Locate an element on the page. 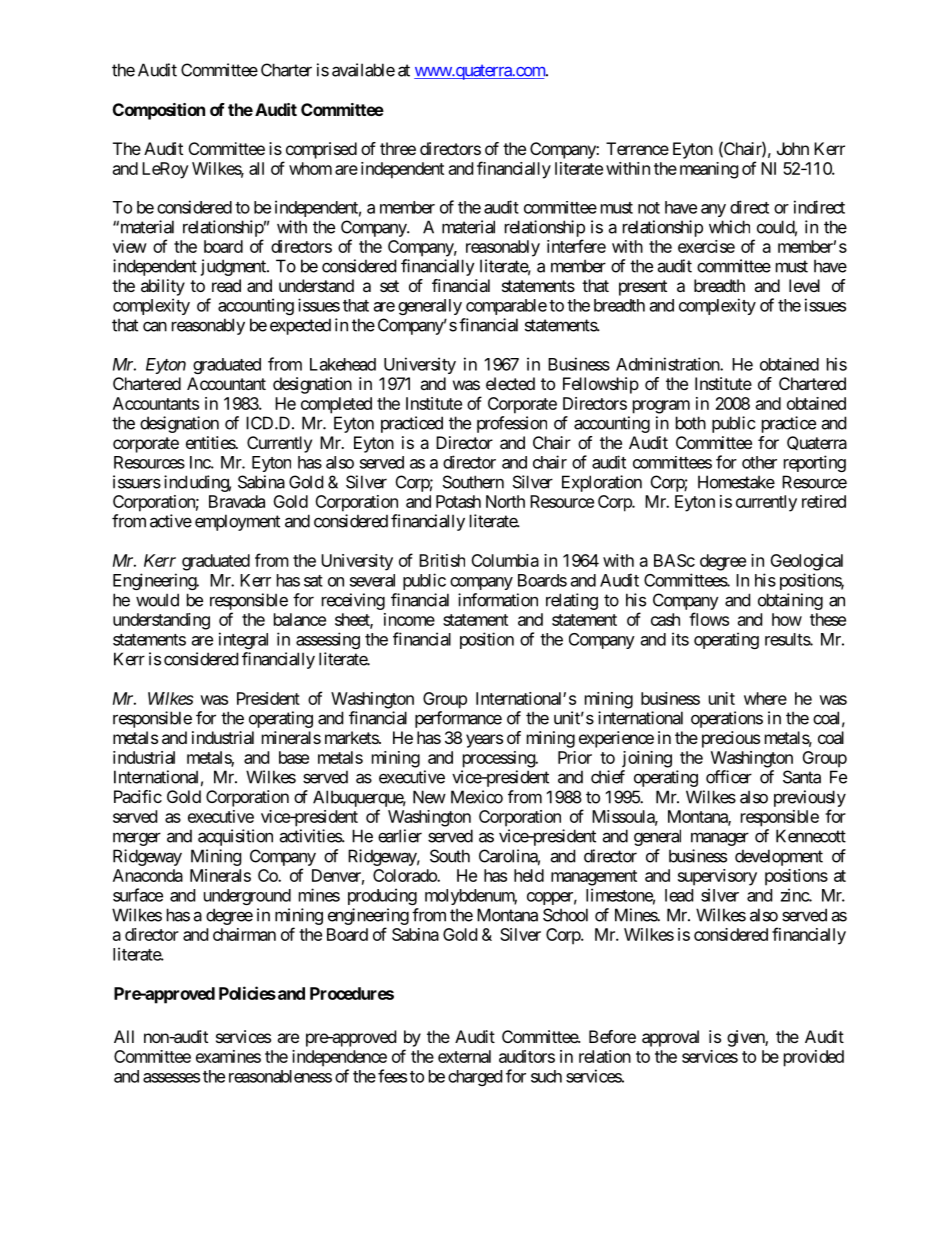 The height and width of the page is (1233, 952). independence is located at coordinates (339, 1058).
